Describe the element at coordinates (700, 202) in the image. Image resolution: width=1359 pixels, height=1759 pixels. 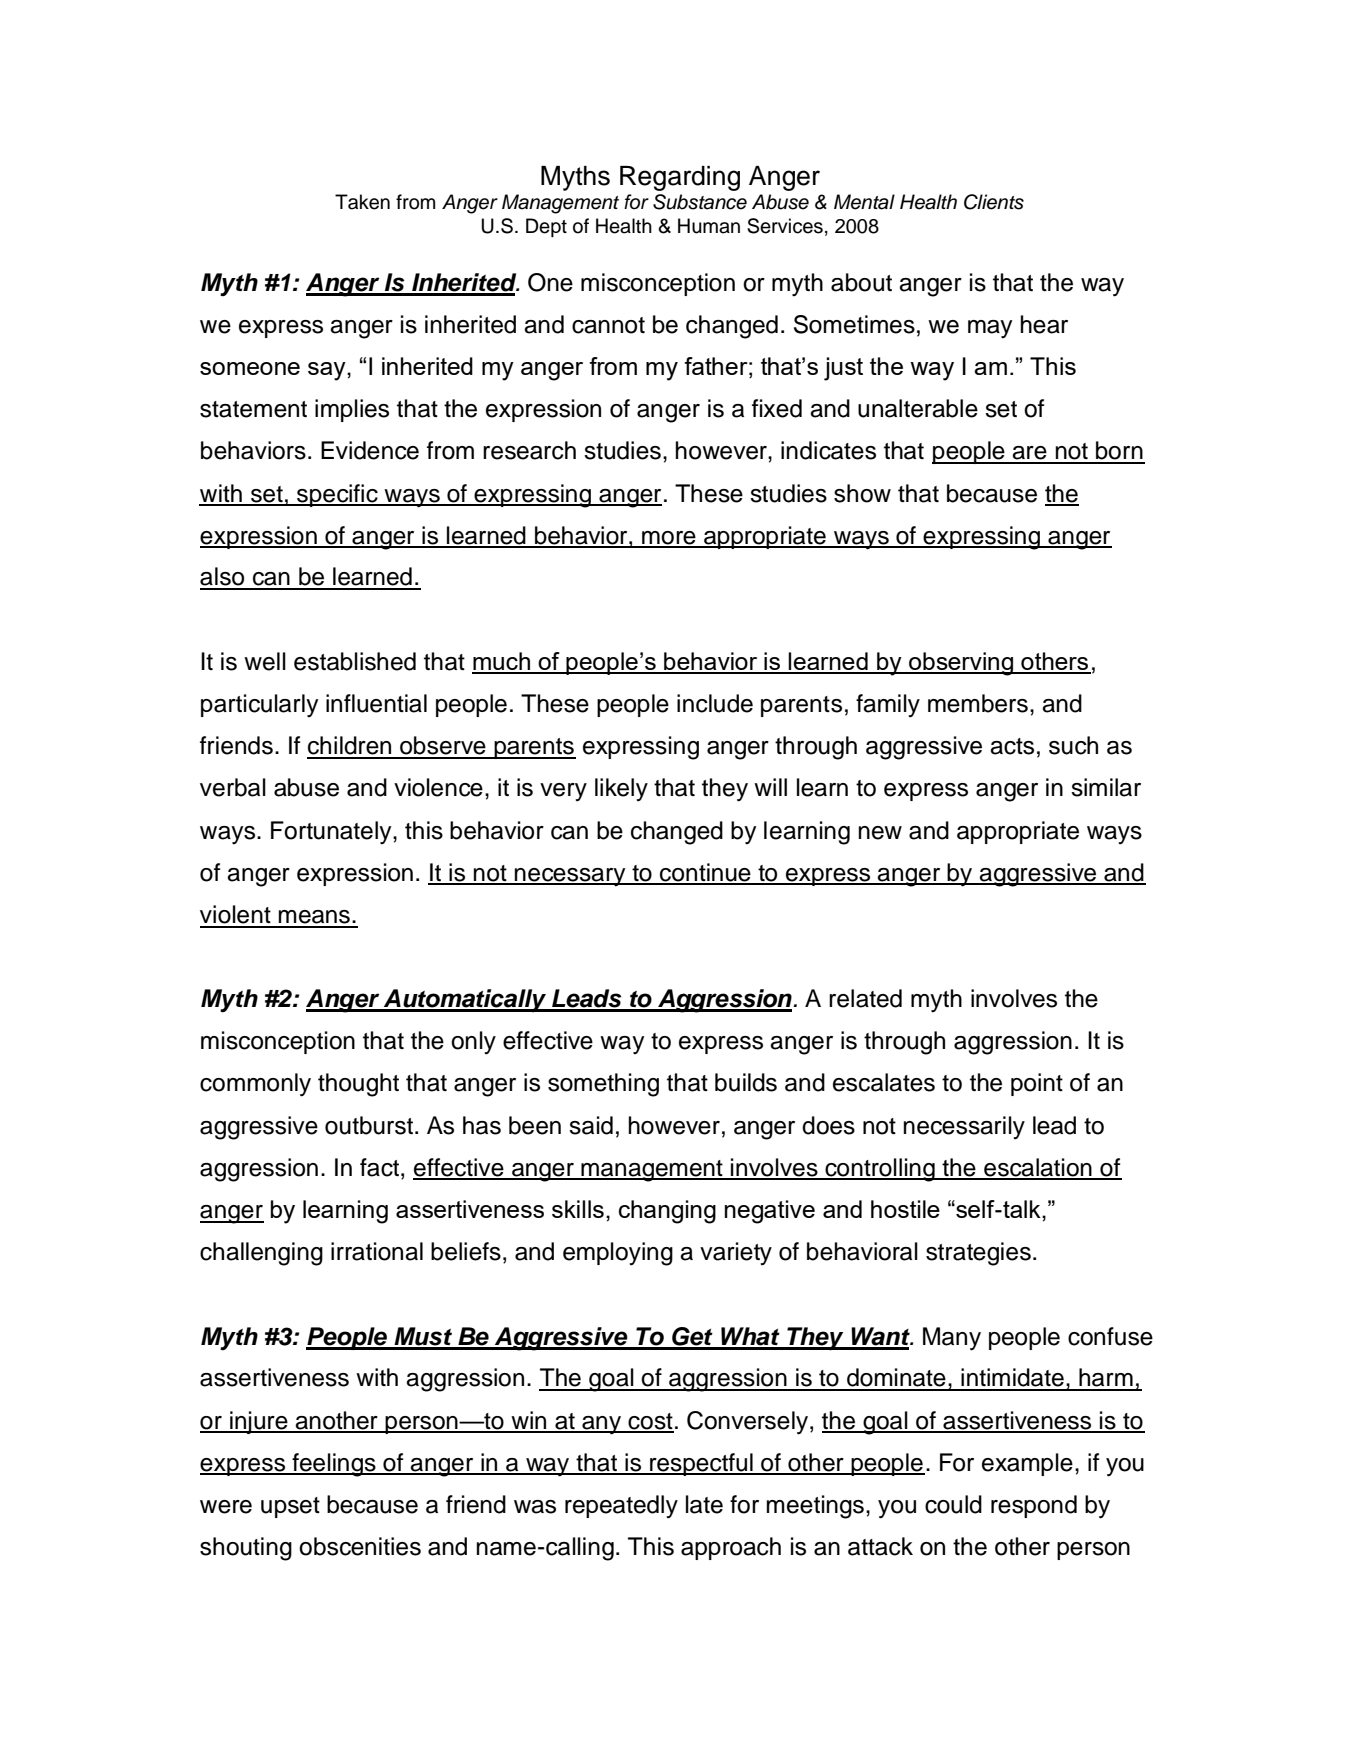
I see `Substance` at that location.
